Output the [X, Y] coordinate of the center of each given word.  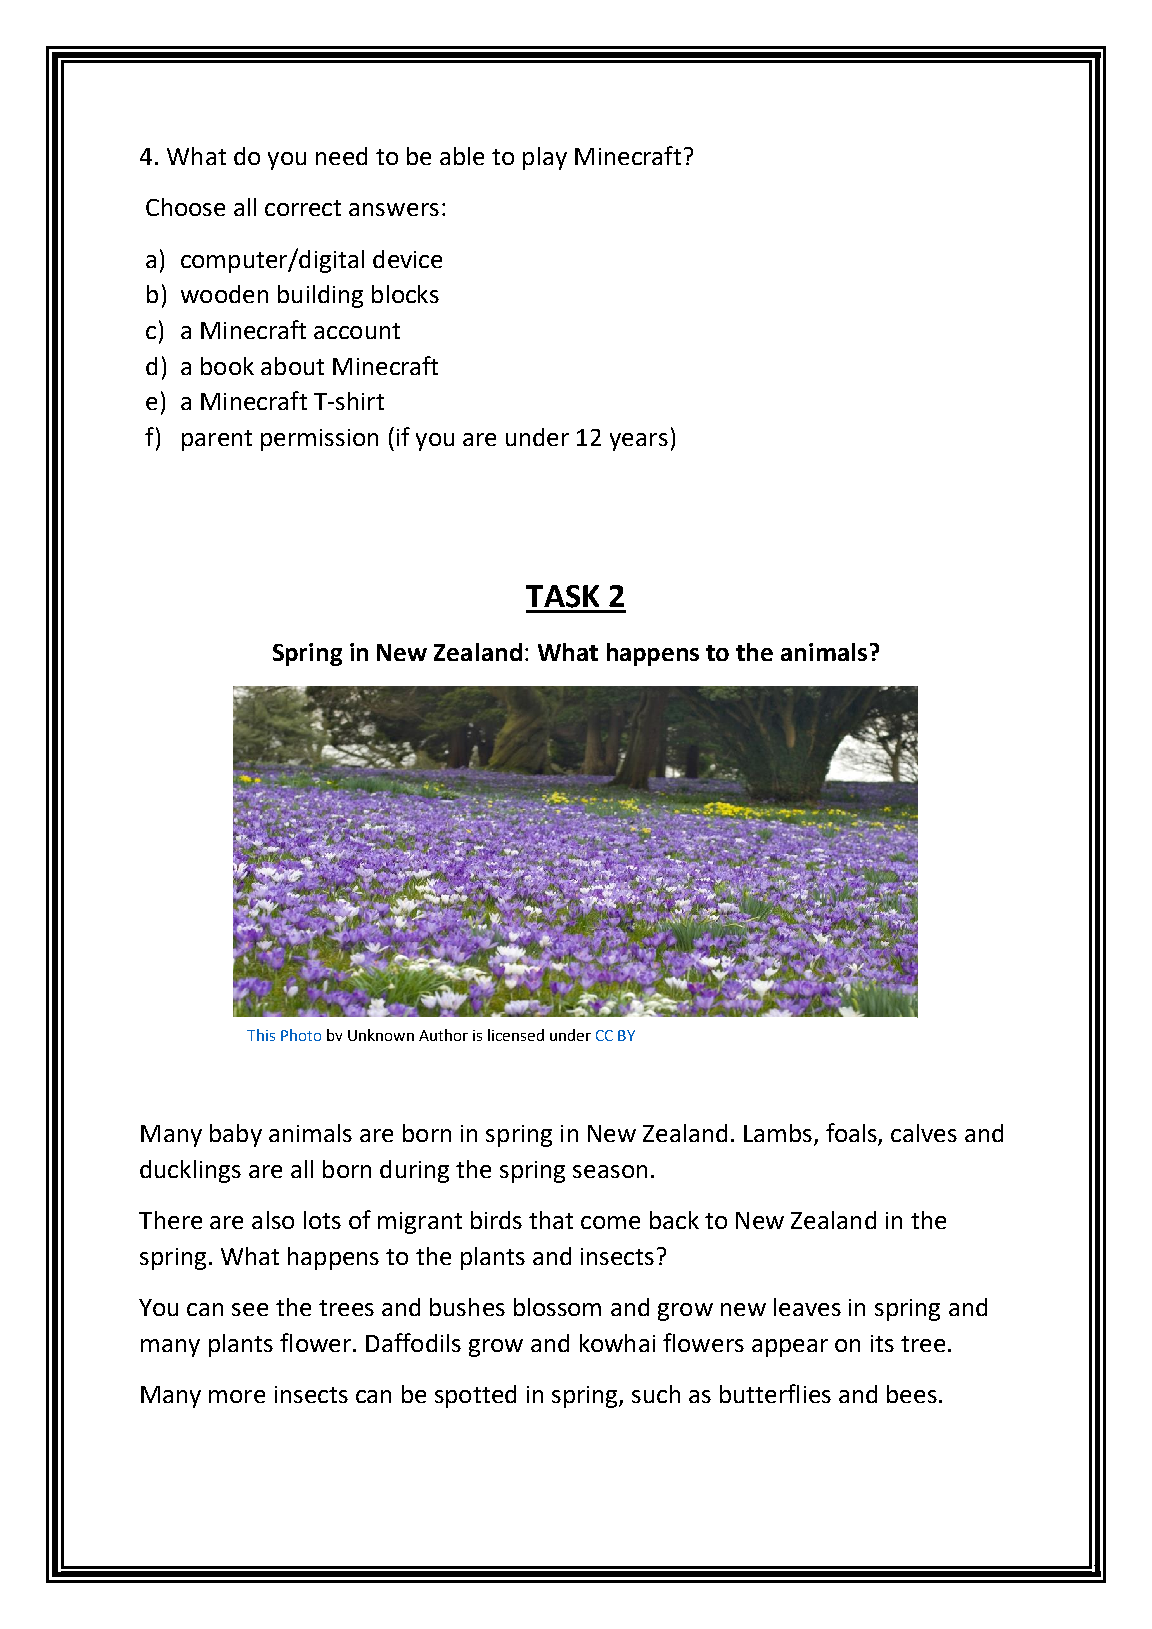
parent [217, 440]
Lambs [778, 1133]
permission [319, 440]
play [545, 158]
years [639, 442]
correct [303, 208]
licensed [516, 1035]
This [261, 1035]
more [237, 1396]
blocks [405, 294]
